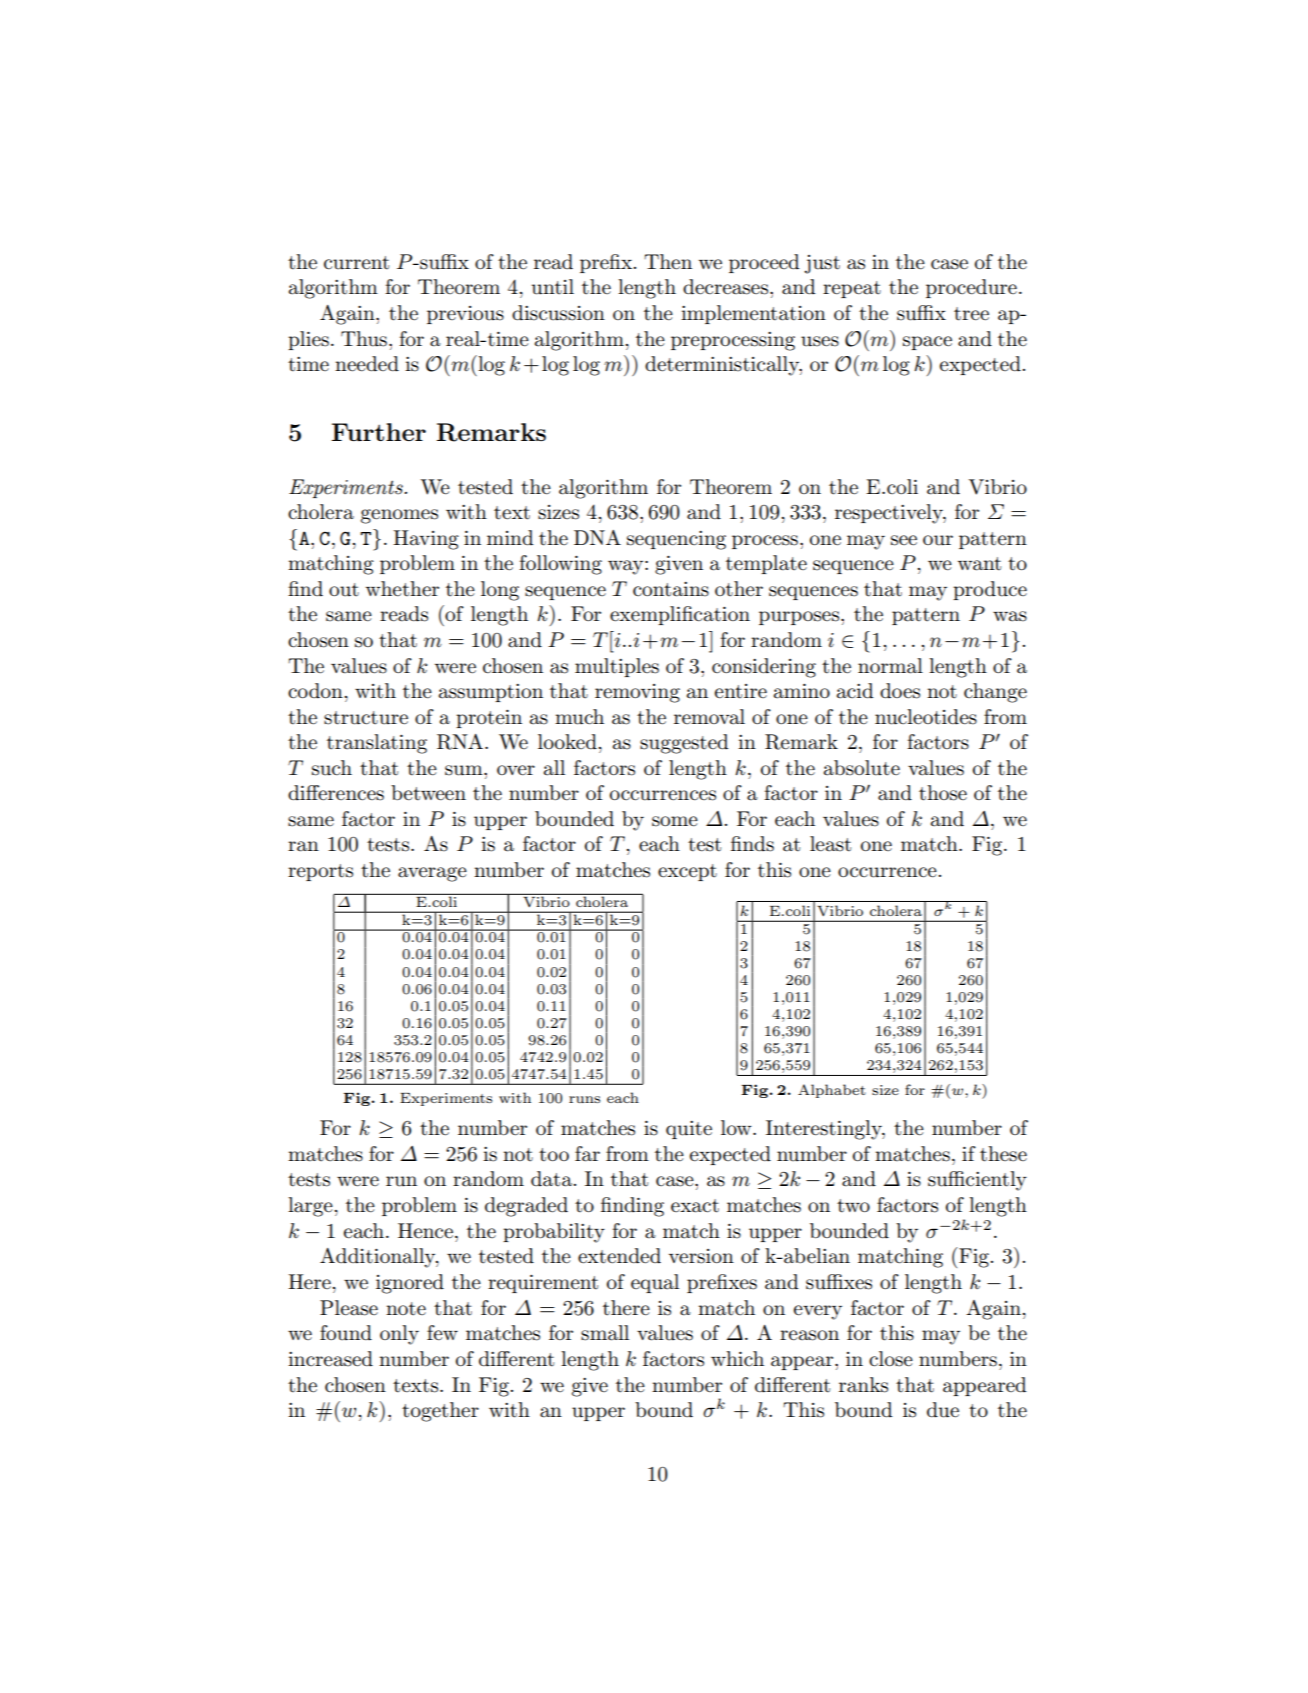 This page has width=1308, height=1693. What do you see at coordinates (356, 263) in the page?
I see `current` at bounding box center [356, 263].
